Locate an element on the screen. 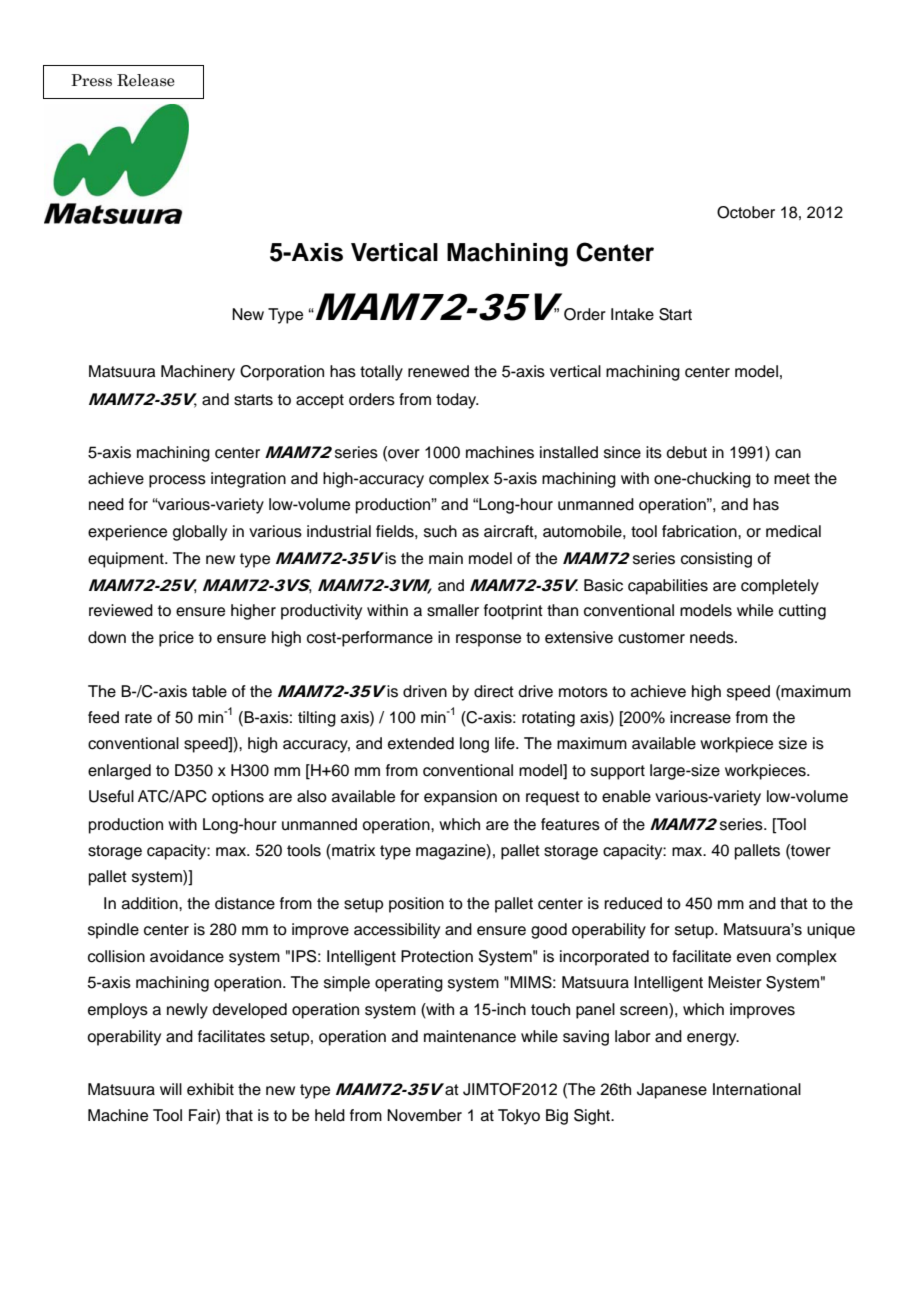  Release is located at coordinates (146, 80).
